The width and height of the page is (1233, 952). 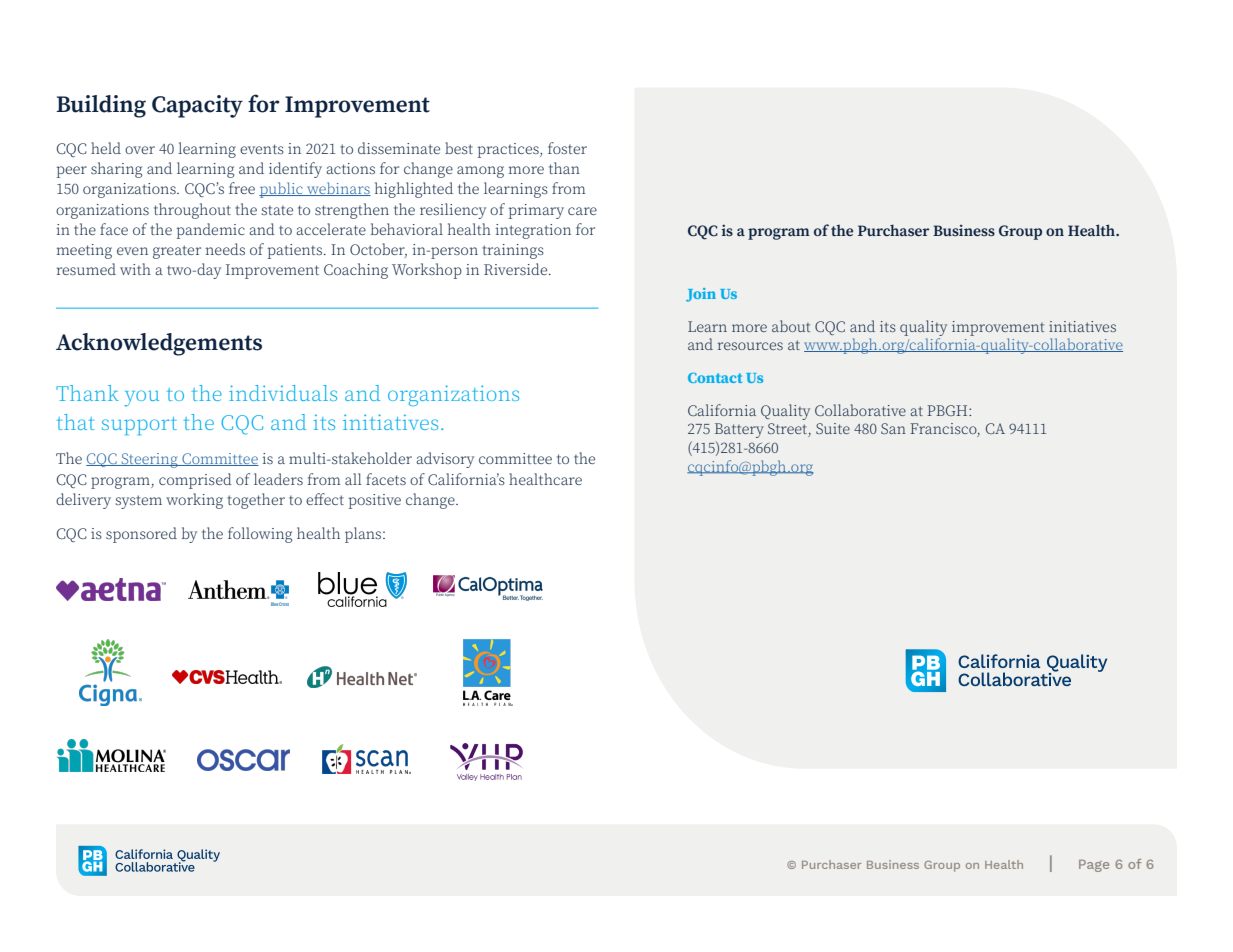 What do you see at coordinates (364, 535) in the page?
I see `plans` at bounding box center [364, 535].
